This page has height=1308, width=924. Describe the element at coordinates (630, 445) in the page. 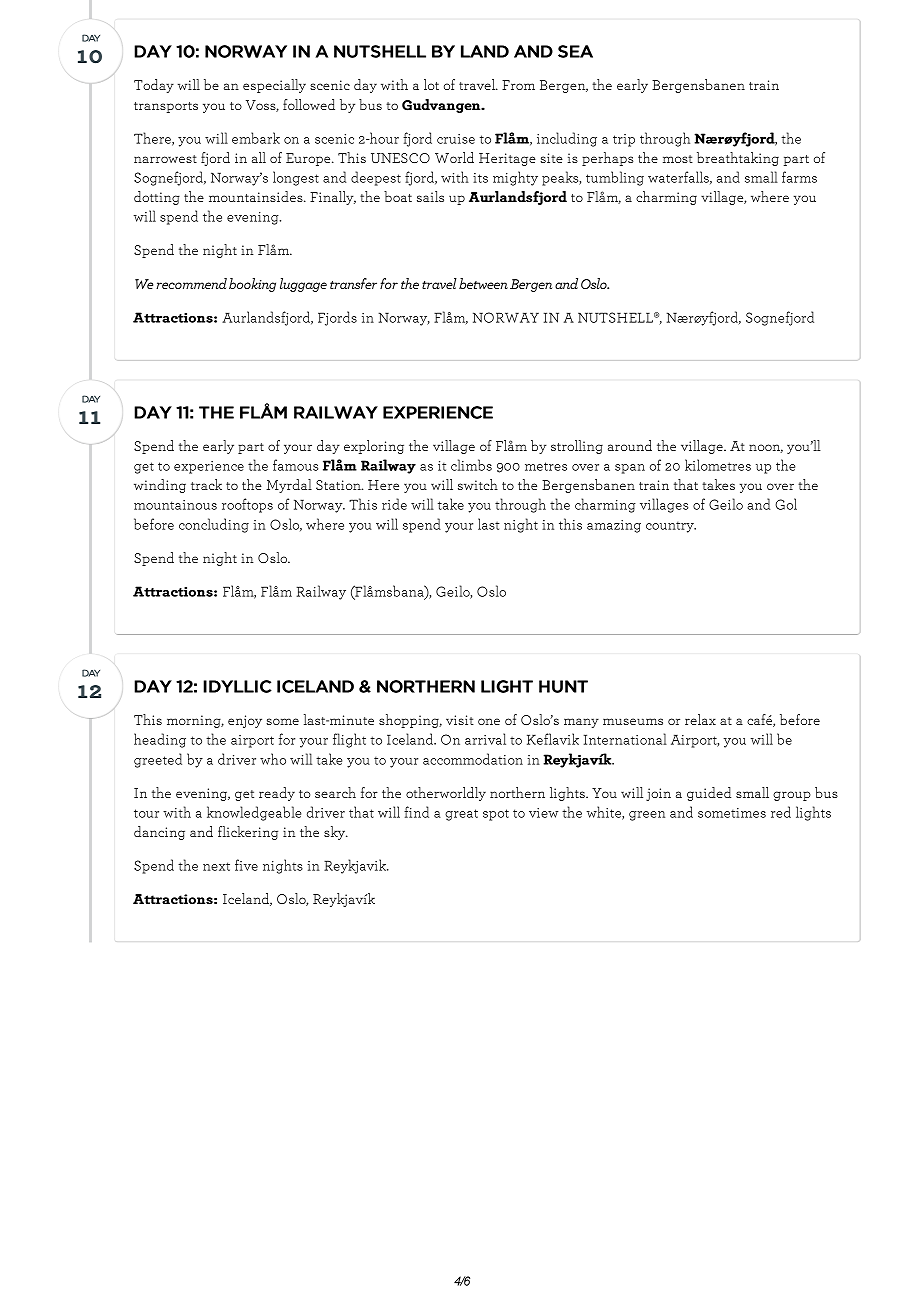

I see `around` at that location.
